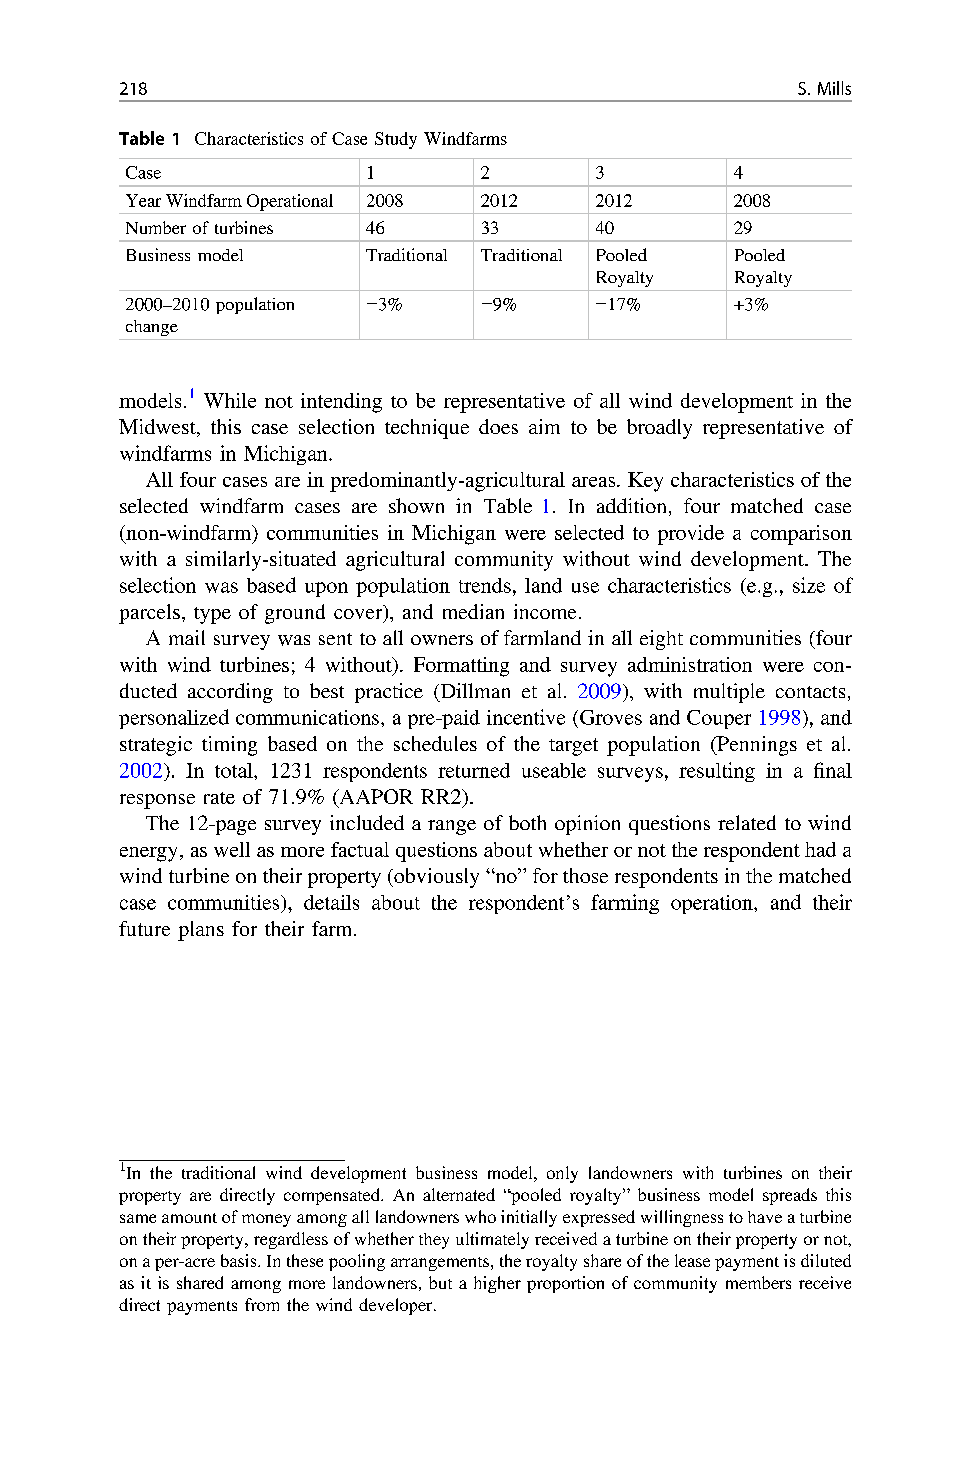 The image size is (971, 1472). I want to click on both, so click(527, 822).
